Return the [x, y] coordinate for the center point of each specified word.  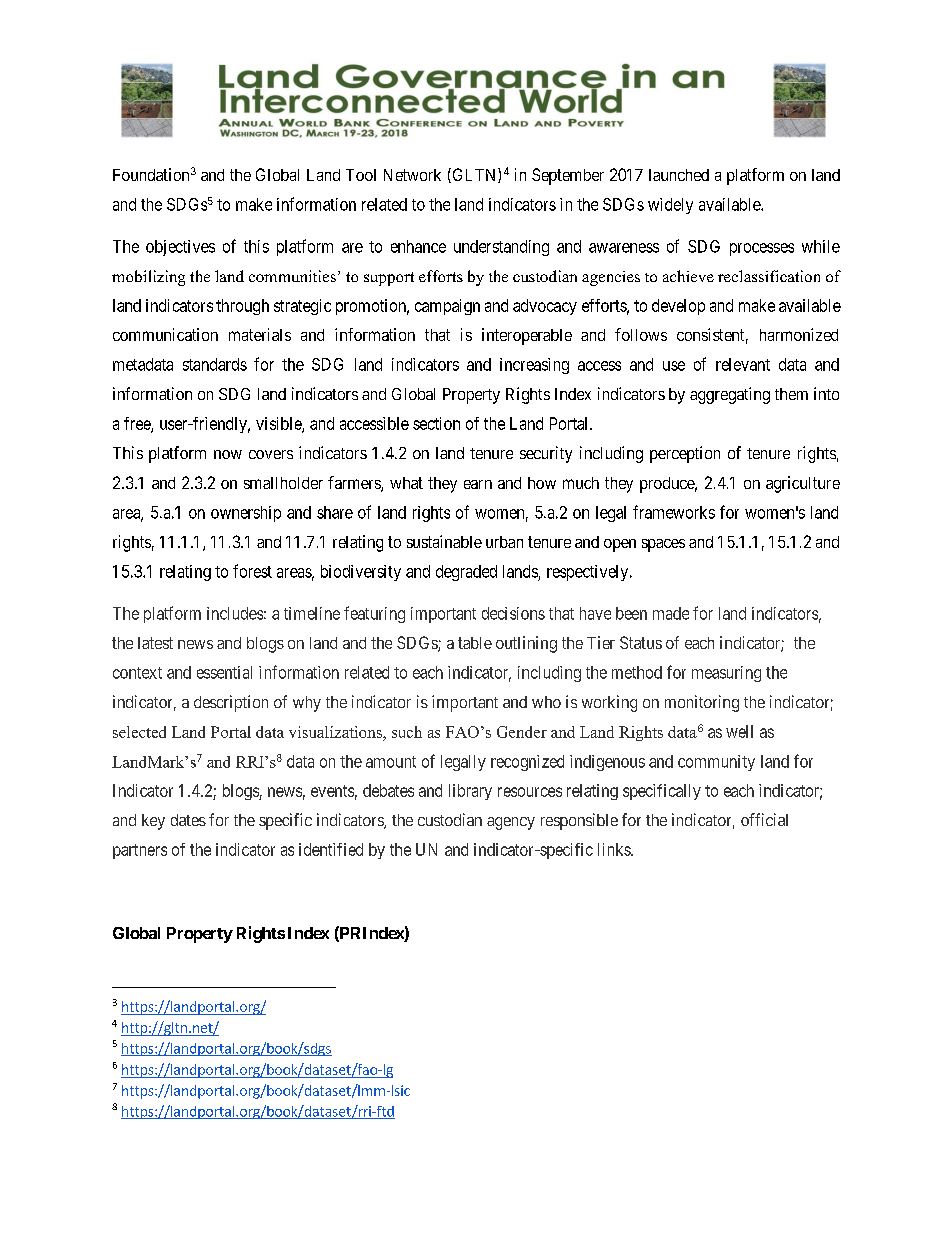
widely [670, 206]
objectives [180, 248]
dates [188, 820]
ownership [246, 514]
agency [511, 823]
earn [478, 484]
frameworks [674, 512]
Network [412, 175]
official [764, 819]
